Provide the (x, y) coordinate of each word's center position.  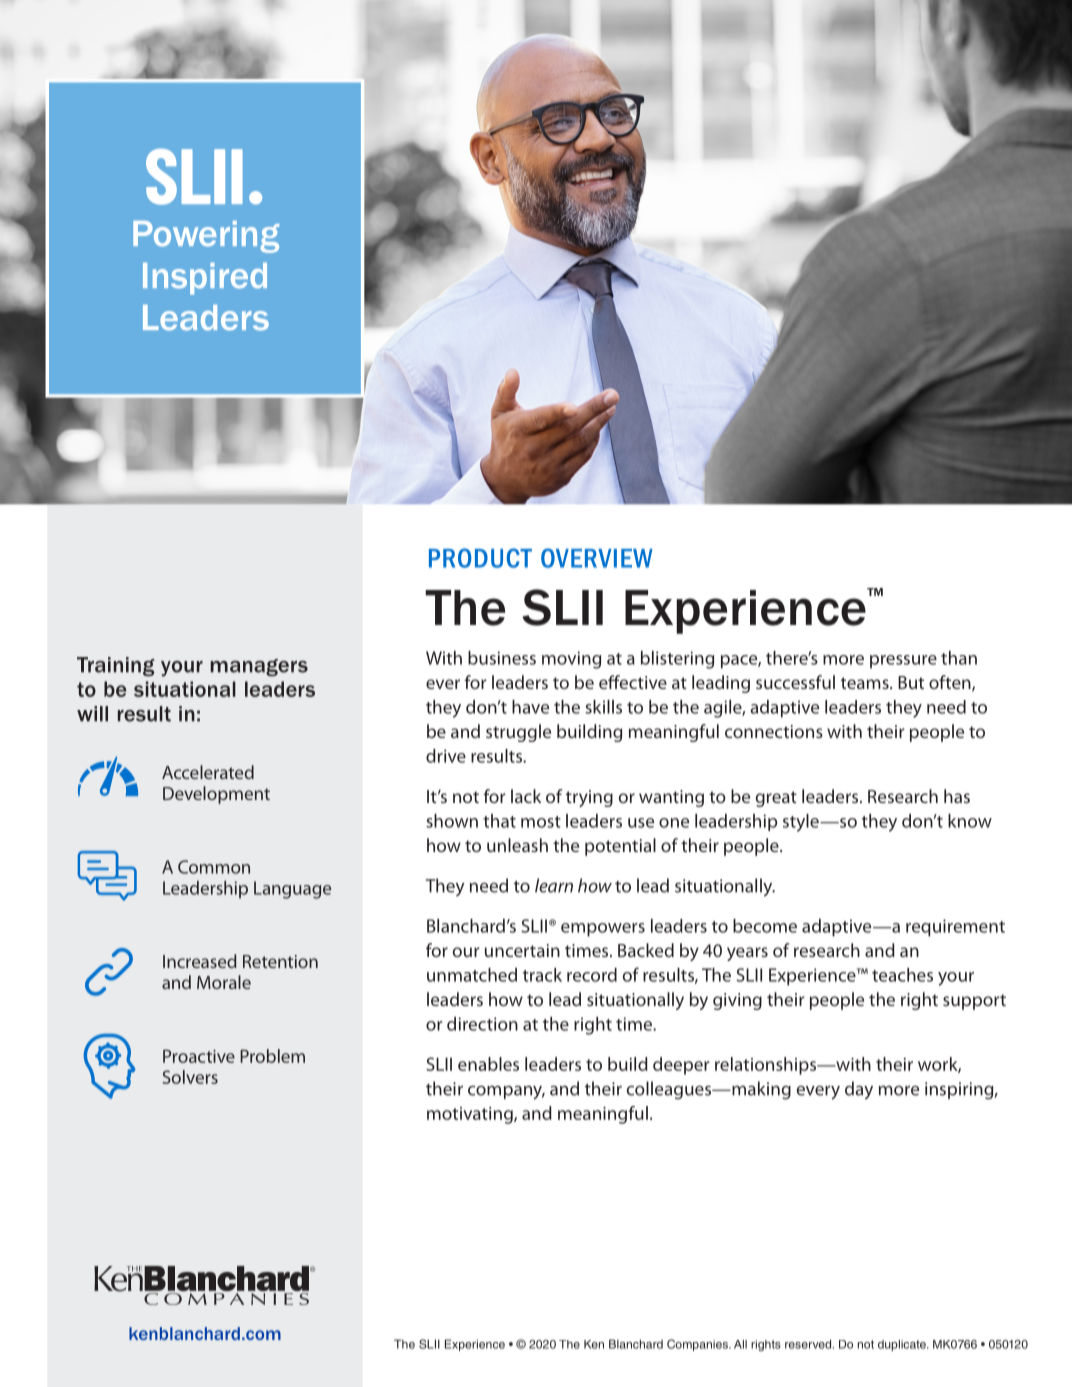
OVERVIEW (597, 558)
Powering (206, 237)
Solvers (190, 1077)
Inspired (205, 279)
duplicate (903, 1345)
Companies (698, 1345)
